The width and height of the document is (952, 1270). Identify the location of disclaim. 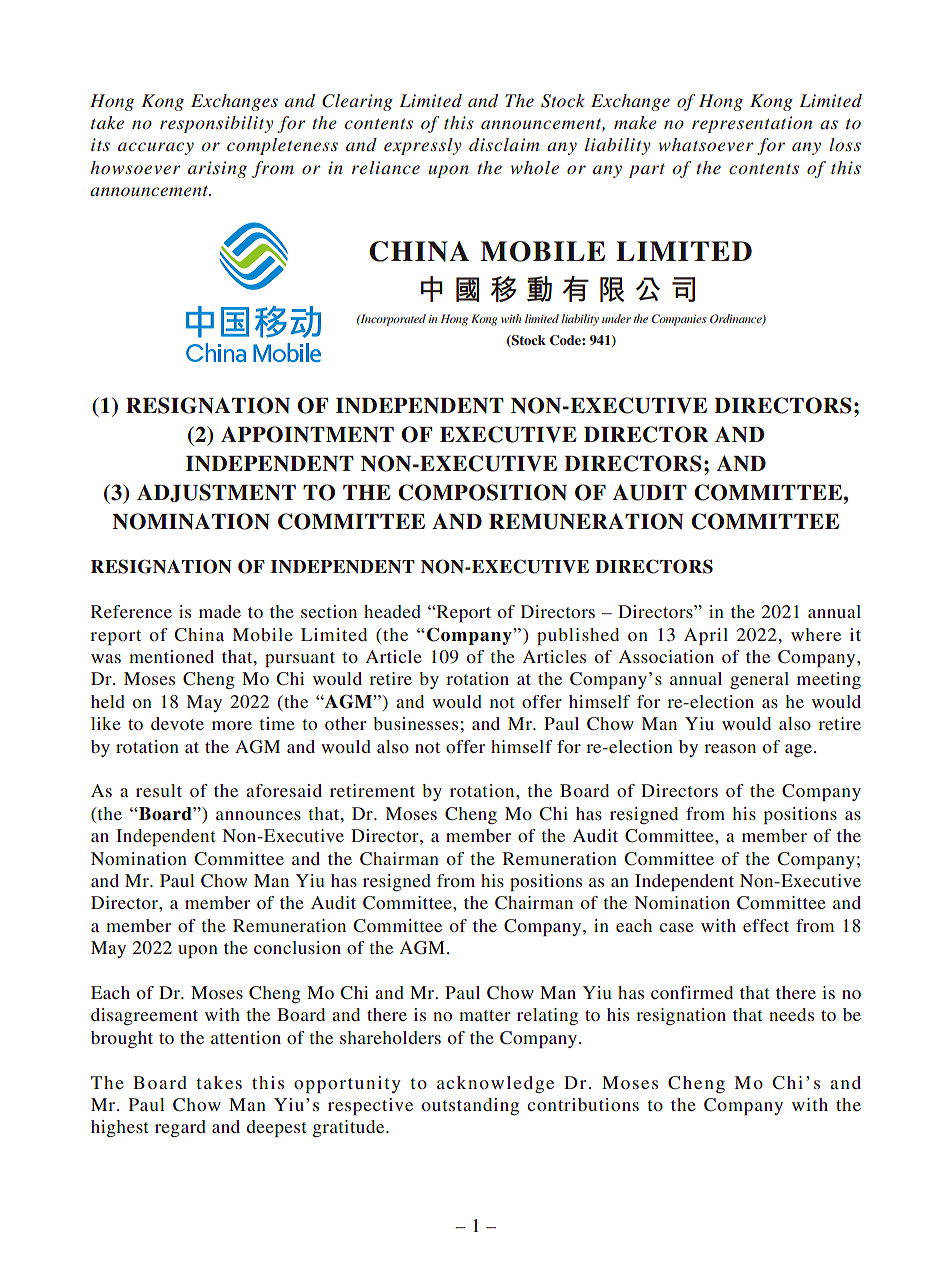
(504, 144).
